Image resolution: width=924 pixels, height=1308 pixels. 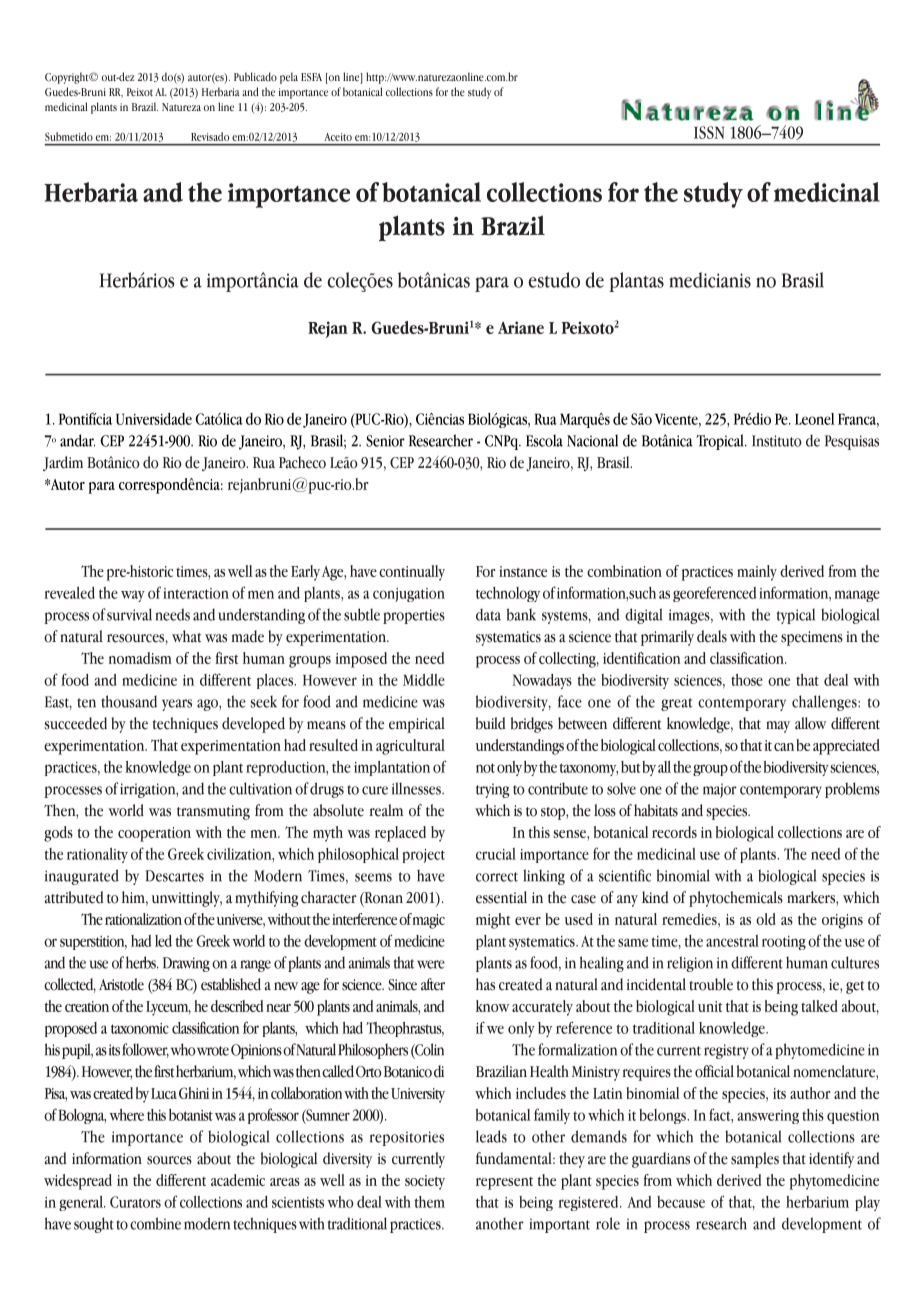 What do you see at coordinates (812, 638) in the image?
I see `specimens` at bounding box center [812, 638].
